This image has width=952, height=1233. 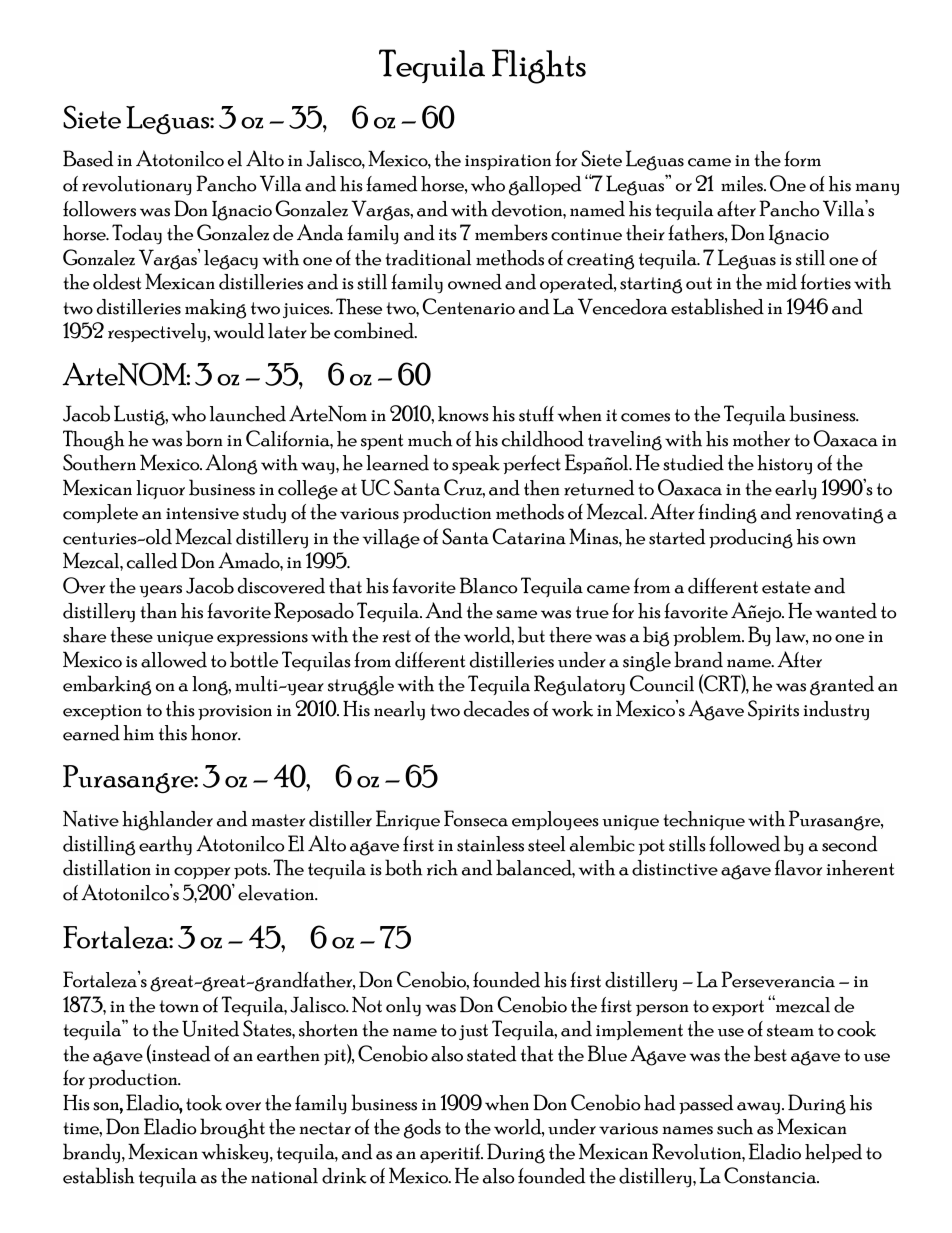 I want to click on brought, so click(x=232, y=1128).
